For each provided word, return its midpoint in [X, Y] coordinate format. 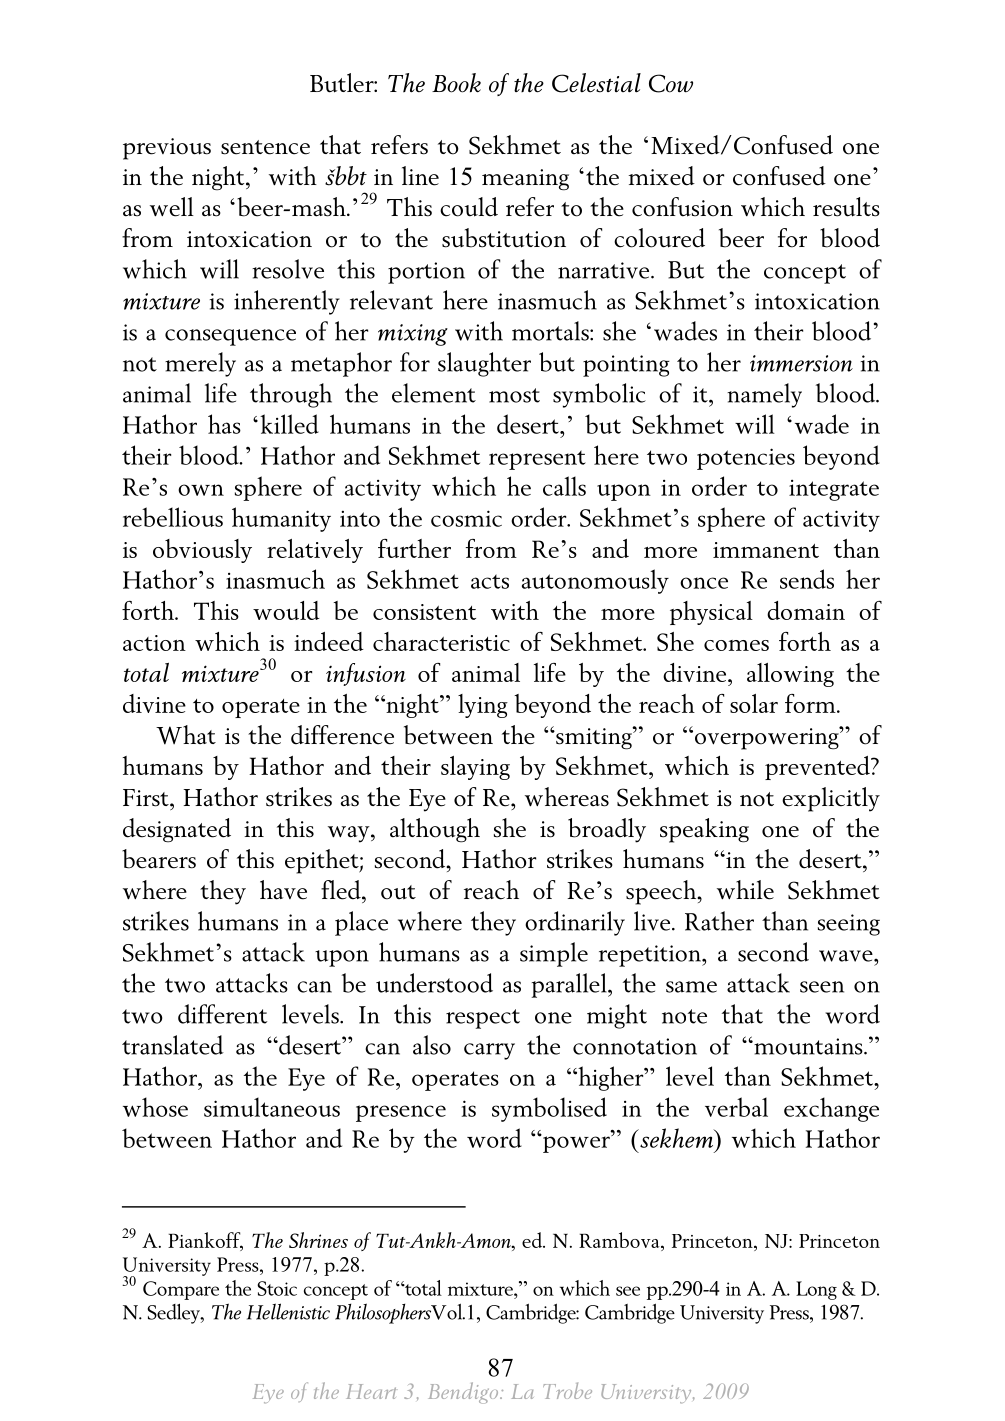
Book [456, 83]
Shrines [318, 1240]
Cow [671, 83]
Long [816, 1290]
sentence [265, 147]
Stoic [277, 1288]
